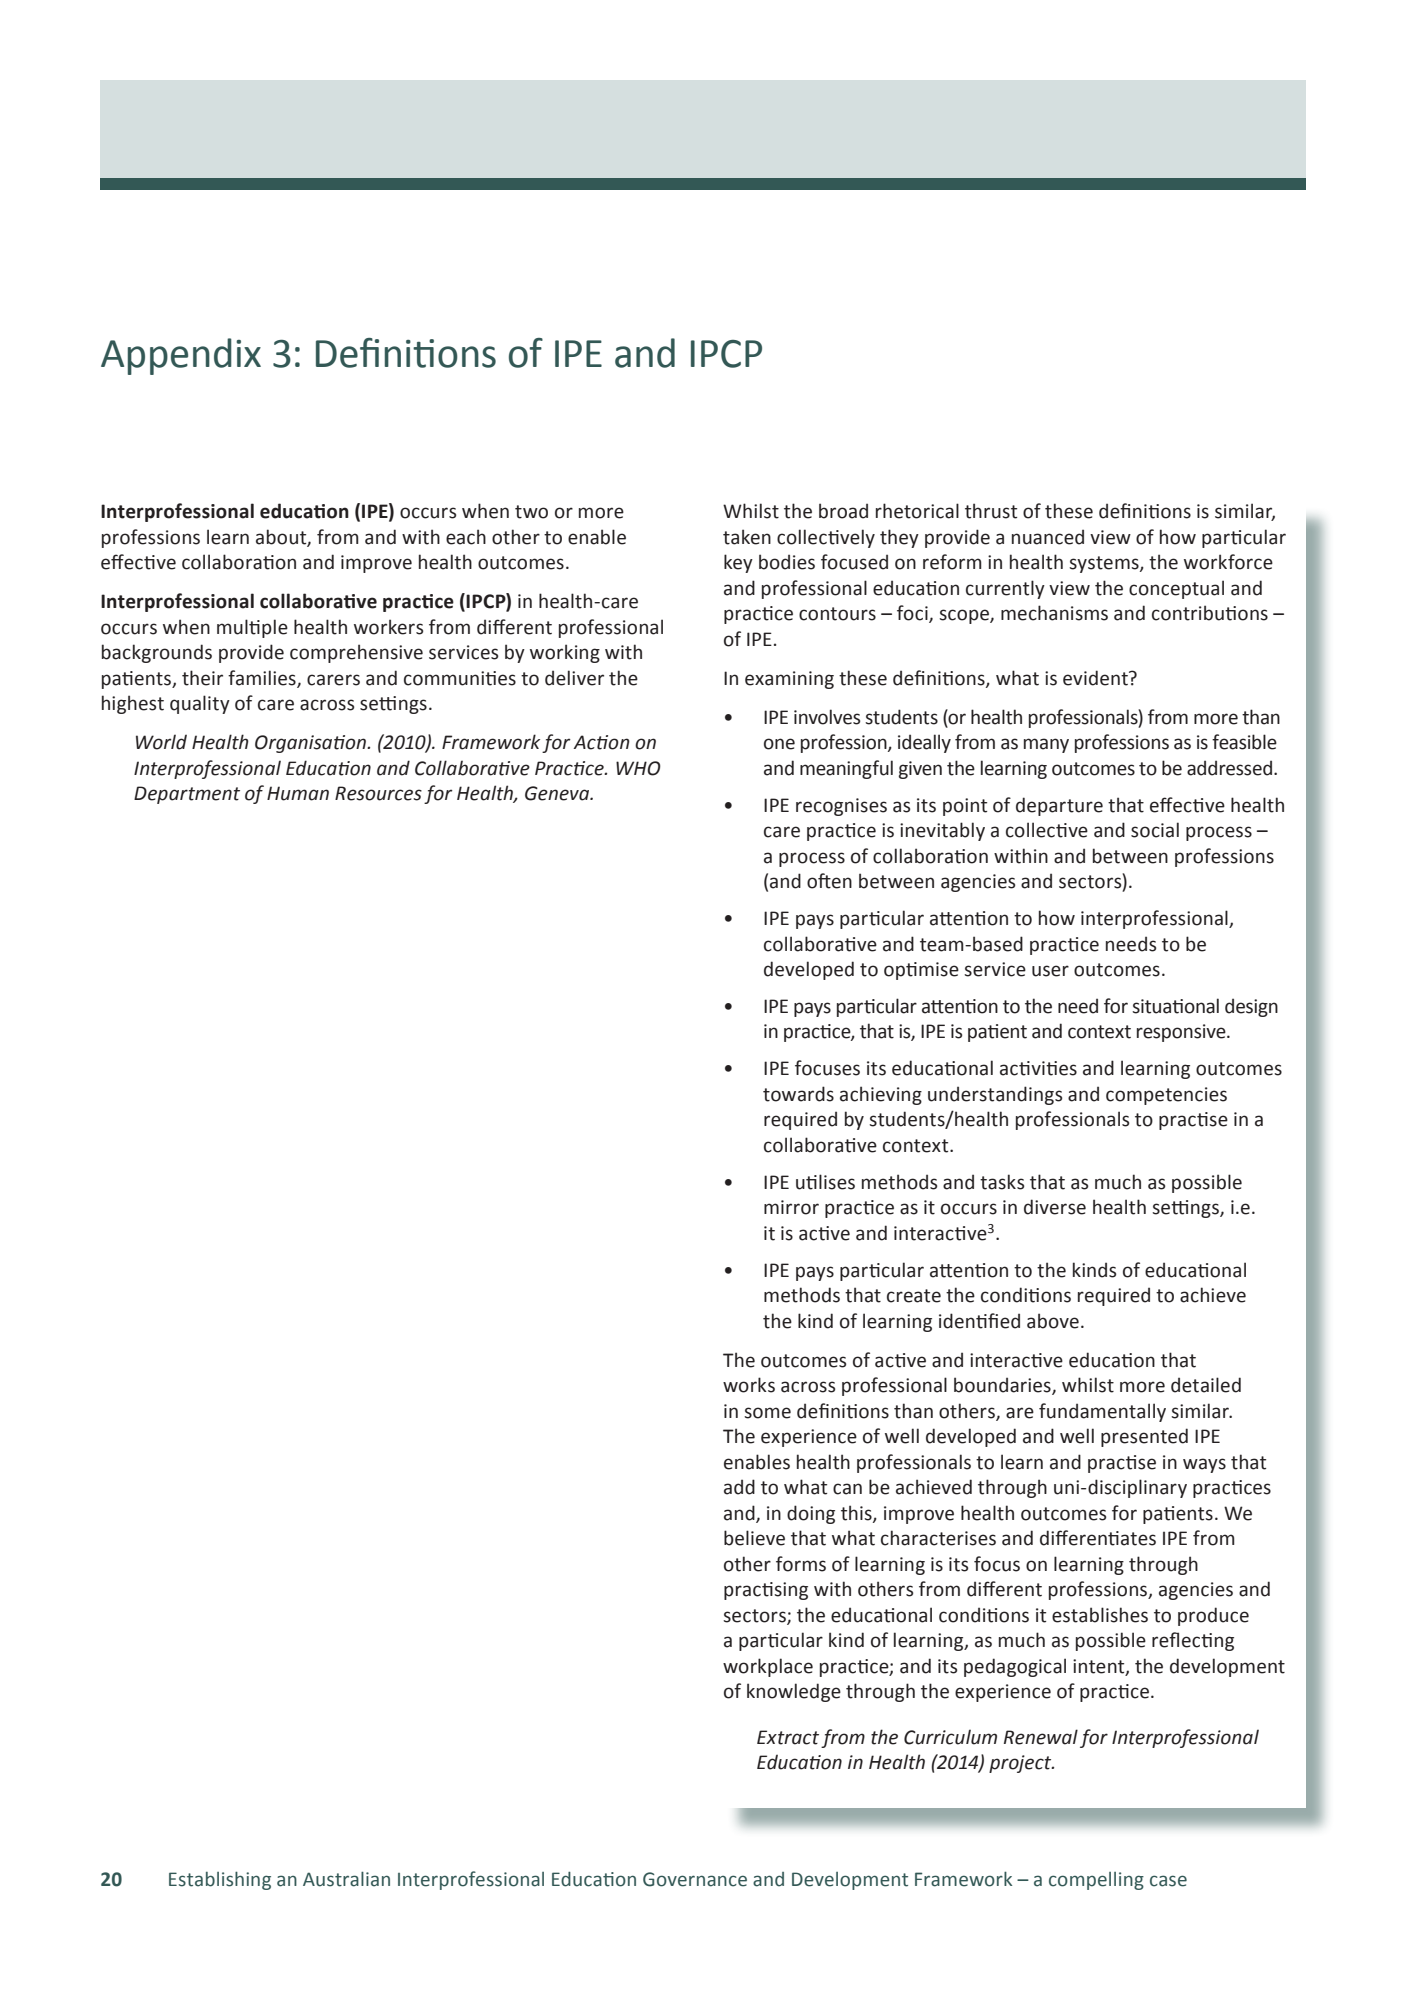  What do you see at coordinates (638, 768) in the screenshot?
I see `WHO` at bounding box center [638, 768].
